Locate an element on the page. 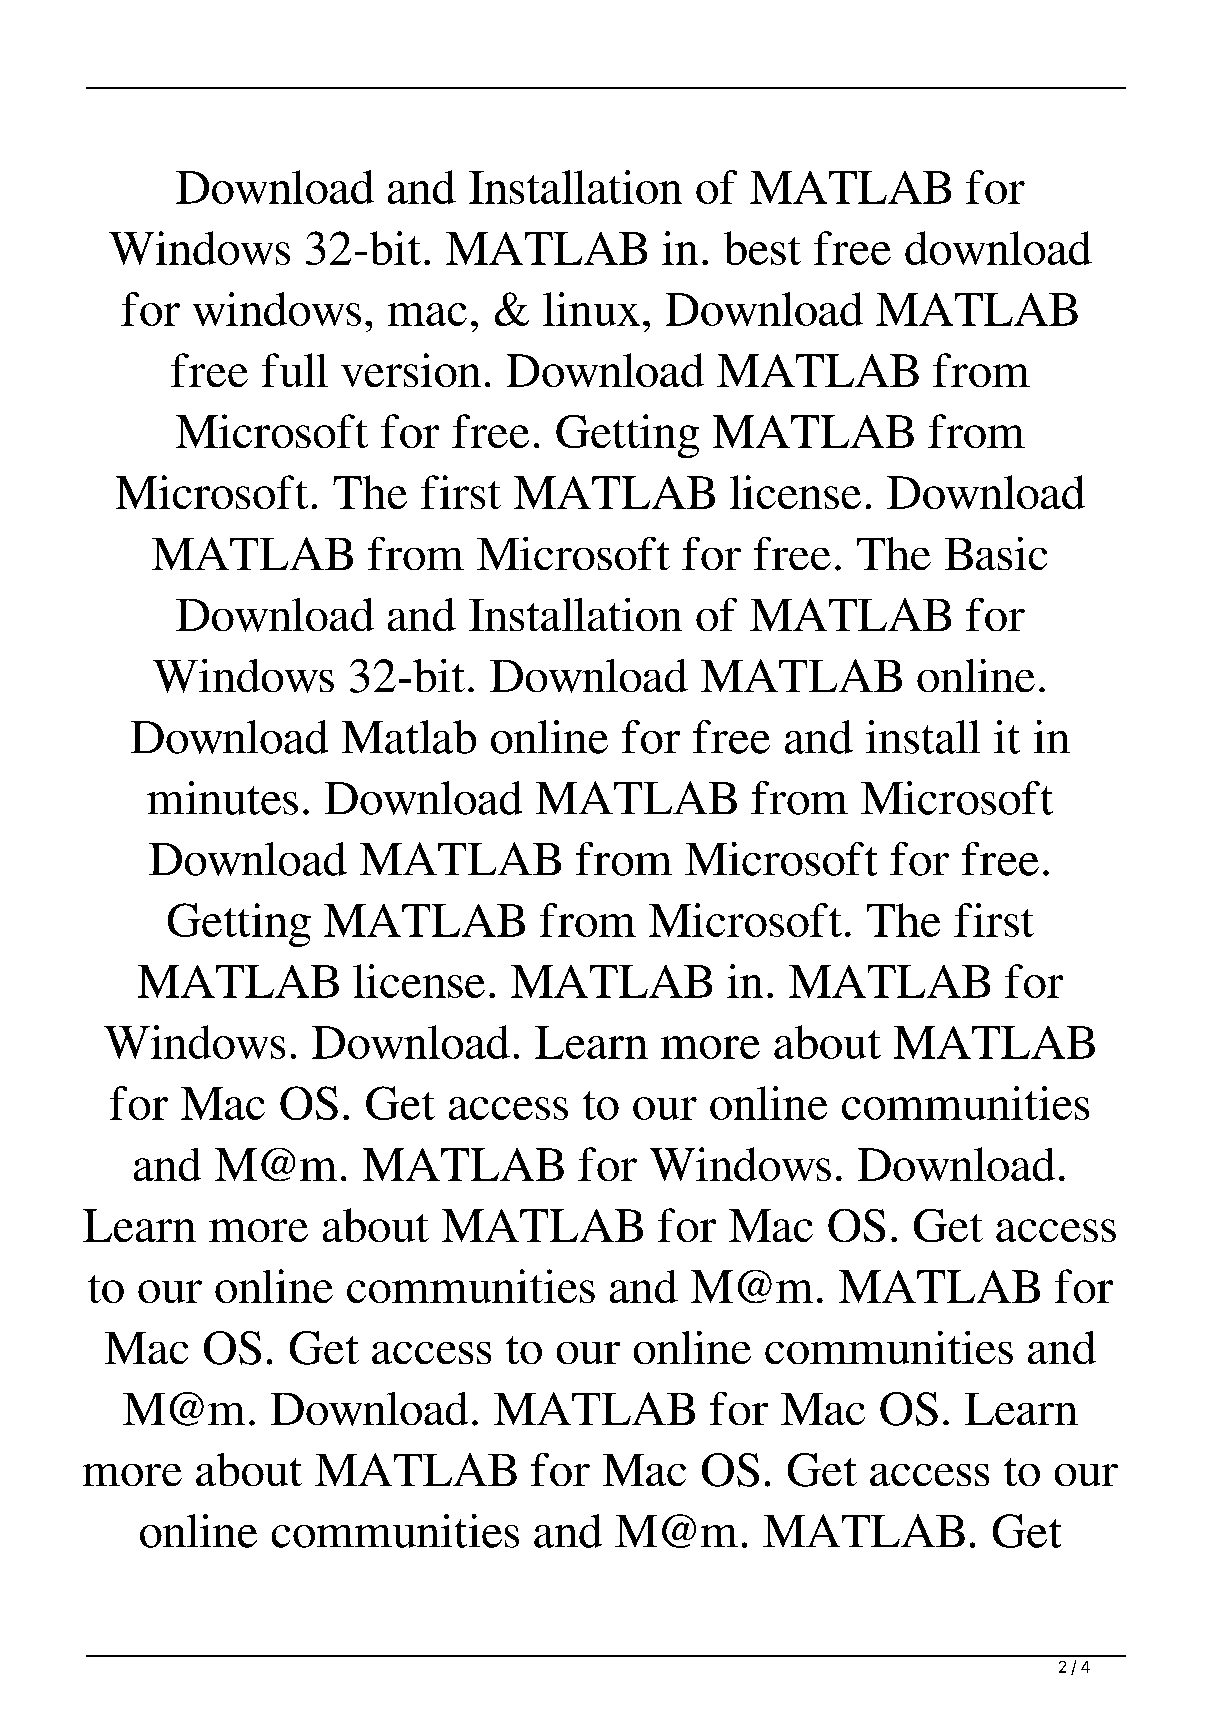  best is located at coordinates (762, 248).
